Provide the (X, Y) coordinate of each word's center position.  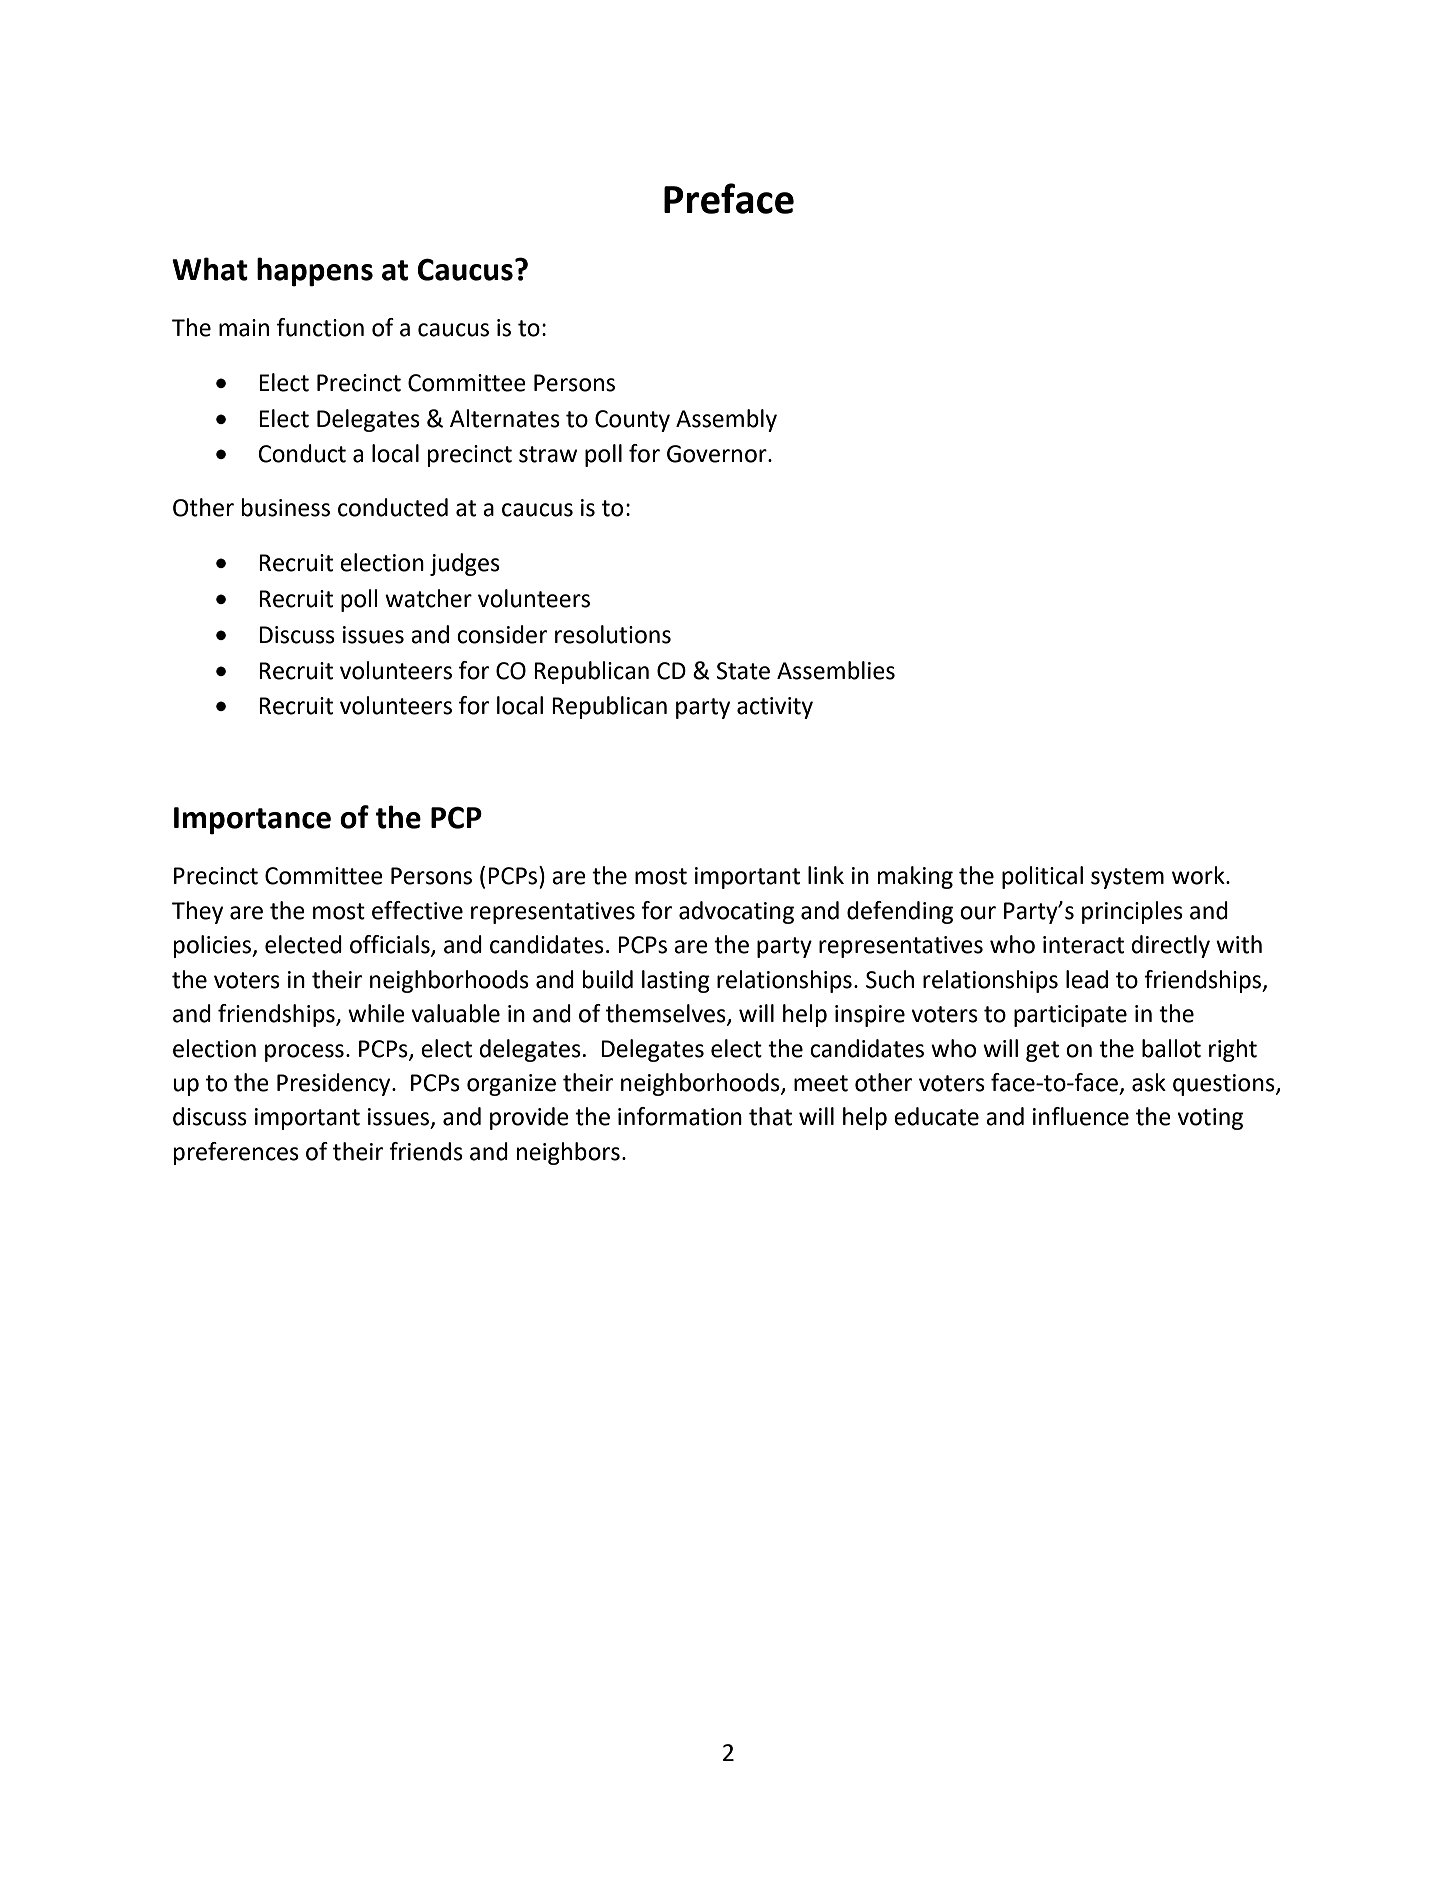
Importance (252, 821)
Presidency (335, 1084)
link (826, 875)
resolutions (613, 634)
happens (315, 272)
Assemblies (836, 670)
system (1127, 878)
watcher (428, 598)
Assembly (726, 420)
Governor (718, 454)
